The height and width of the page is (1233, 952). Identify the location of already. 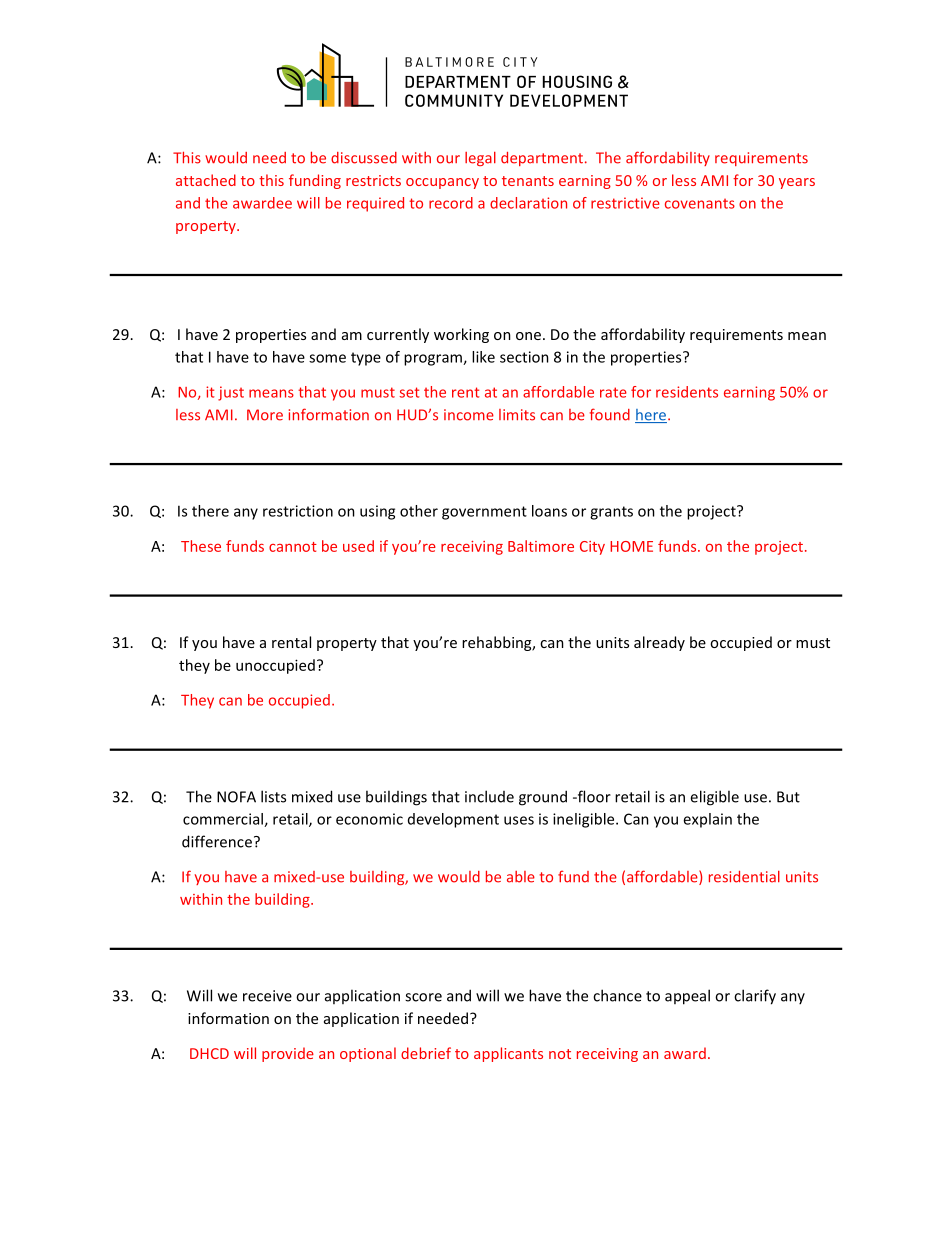
(659, 643).
